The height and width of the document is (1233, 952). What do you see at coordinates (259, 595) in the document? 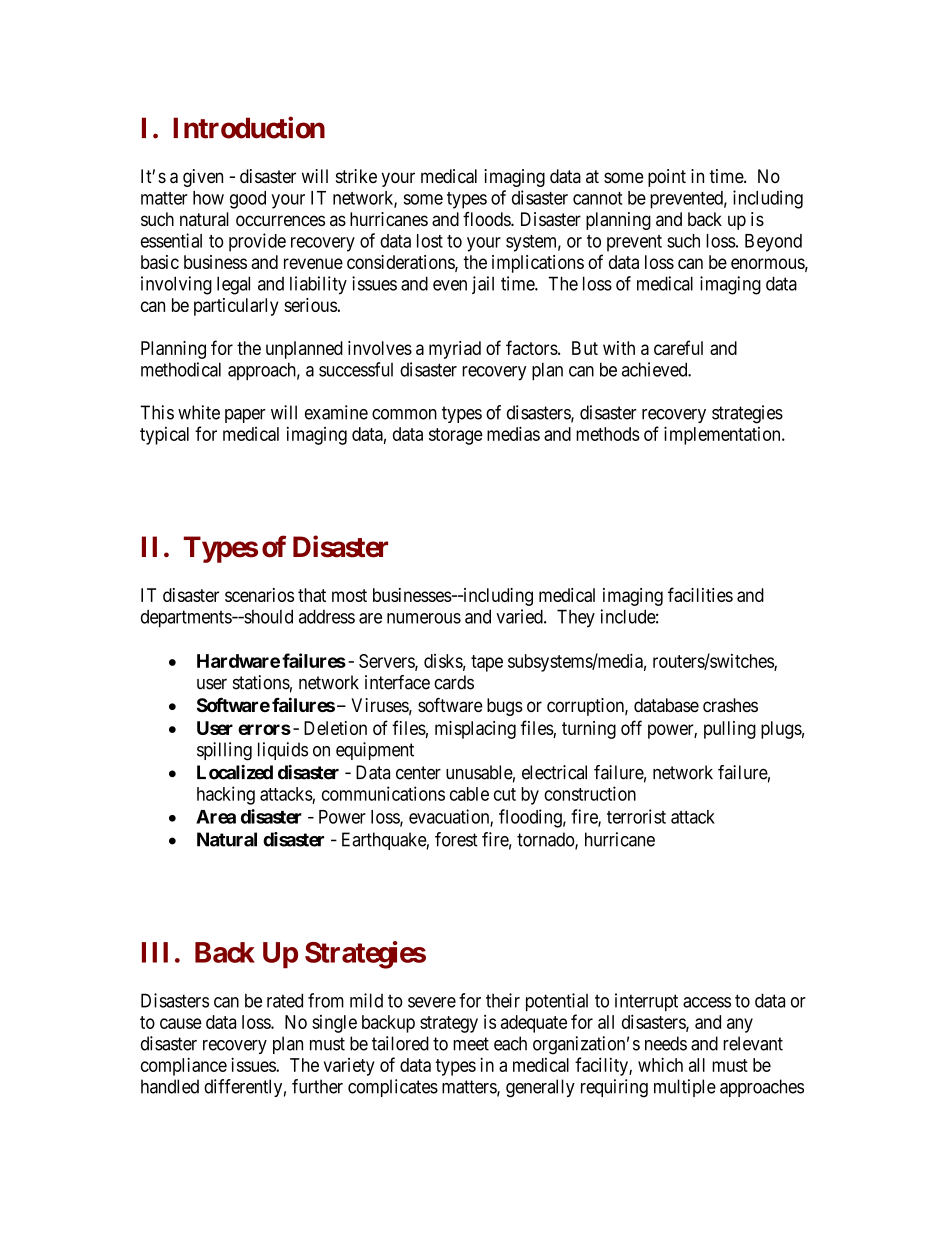
I see `scenarios` at bounding box center [259, 595].
